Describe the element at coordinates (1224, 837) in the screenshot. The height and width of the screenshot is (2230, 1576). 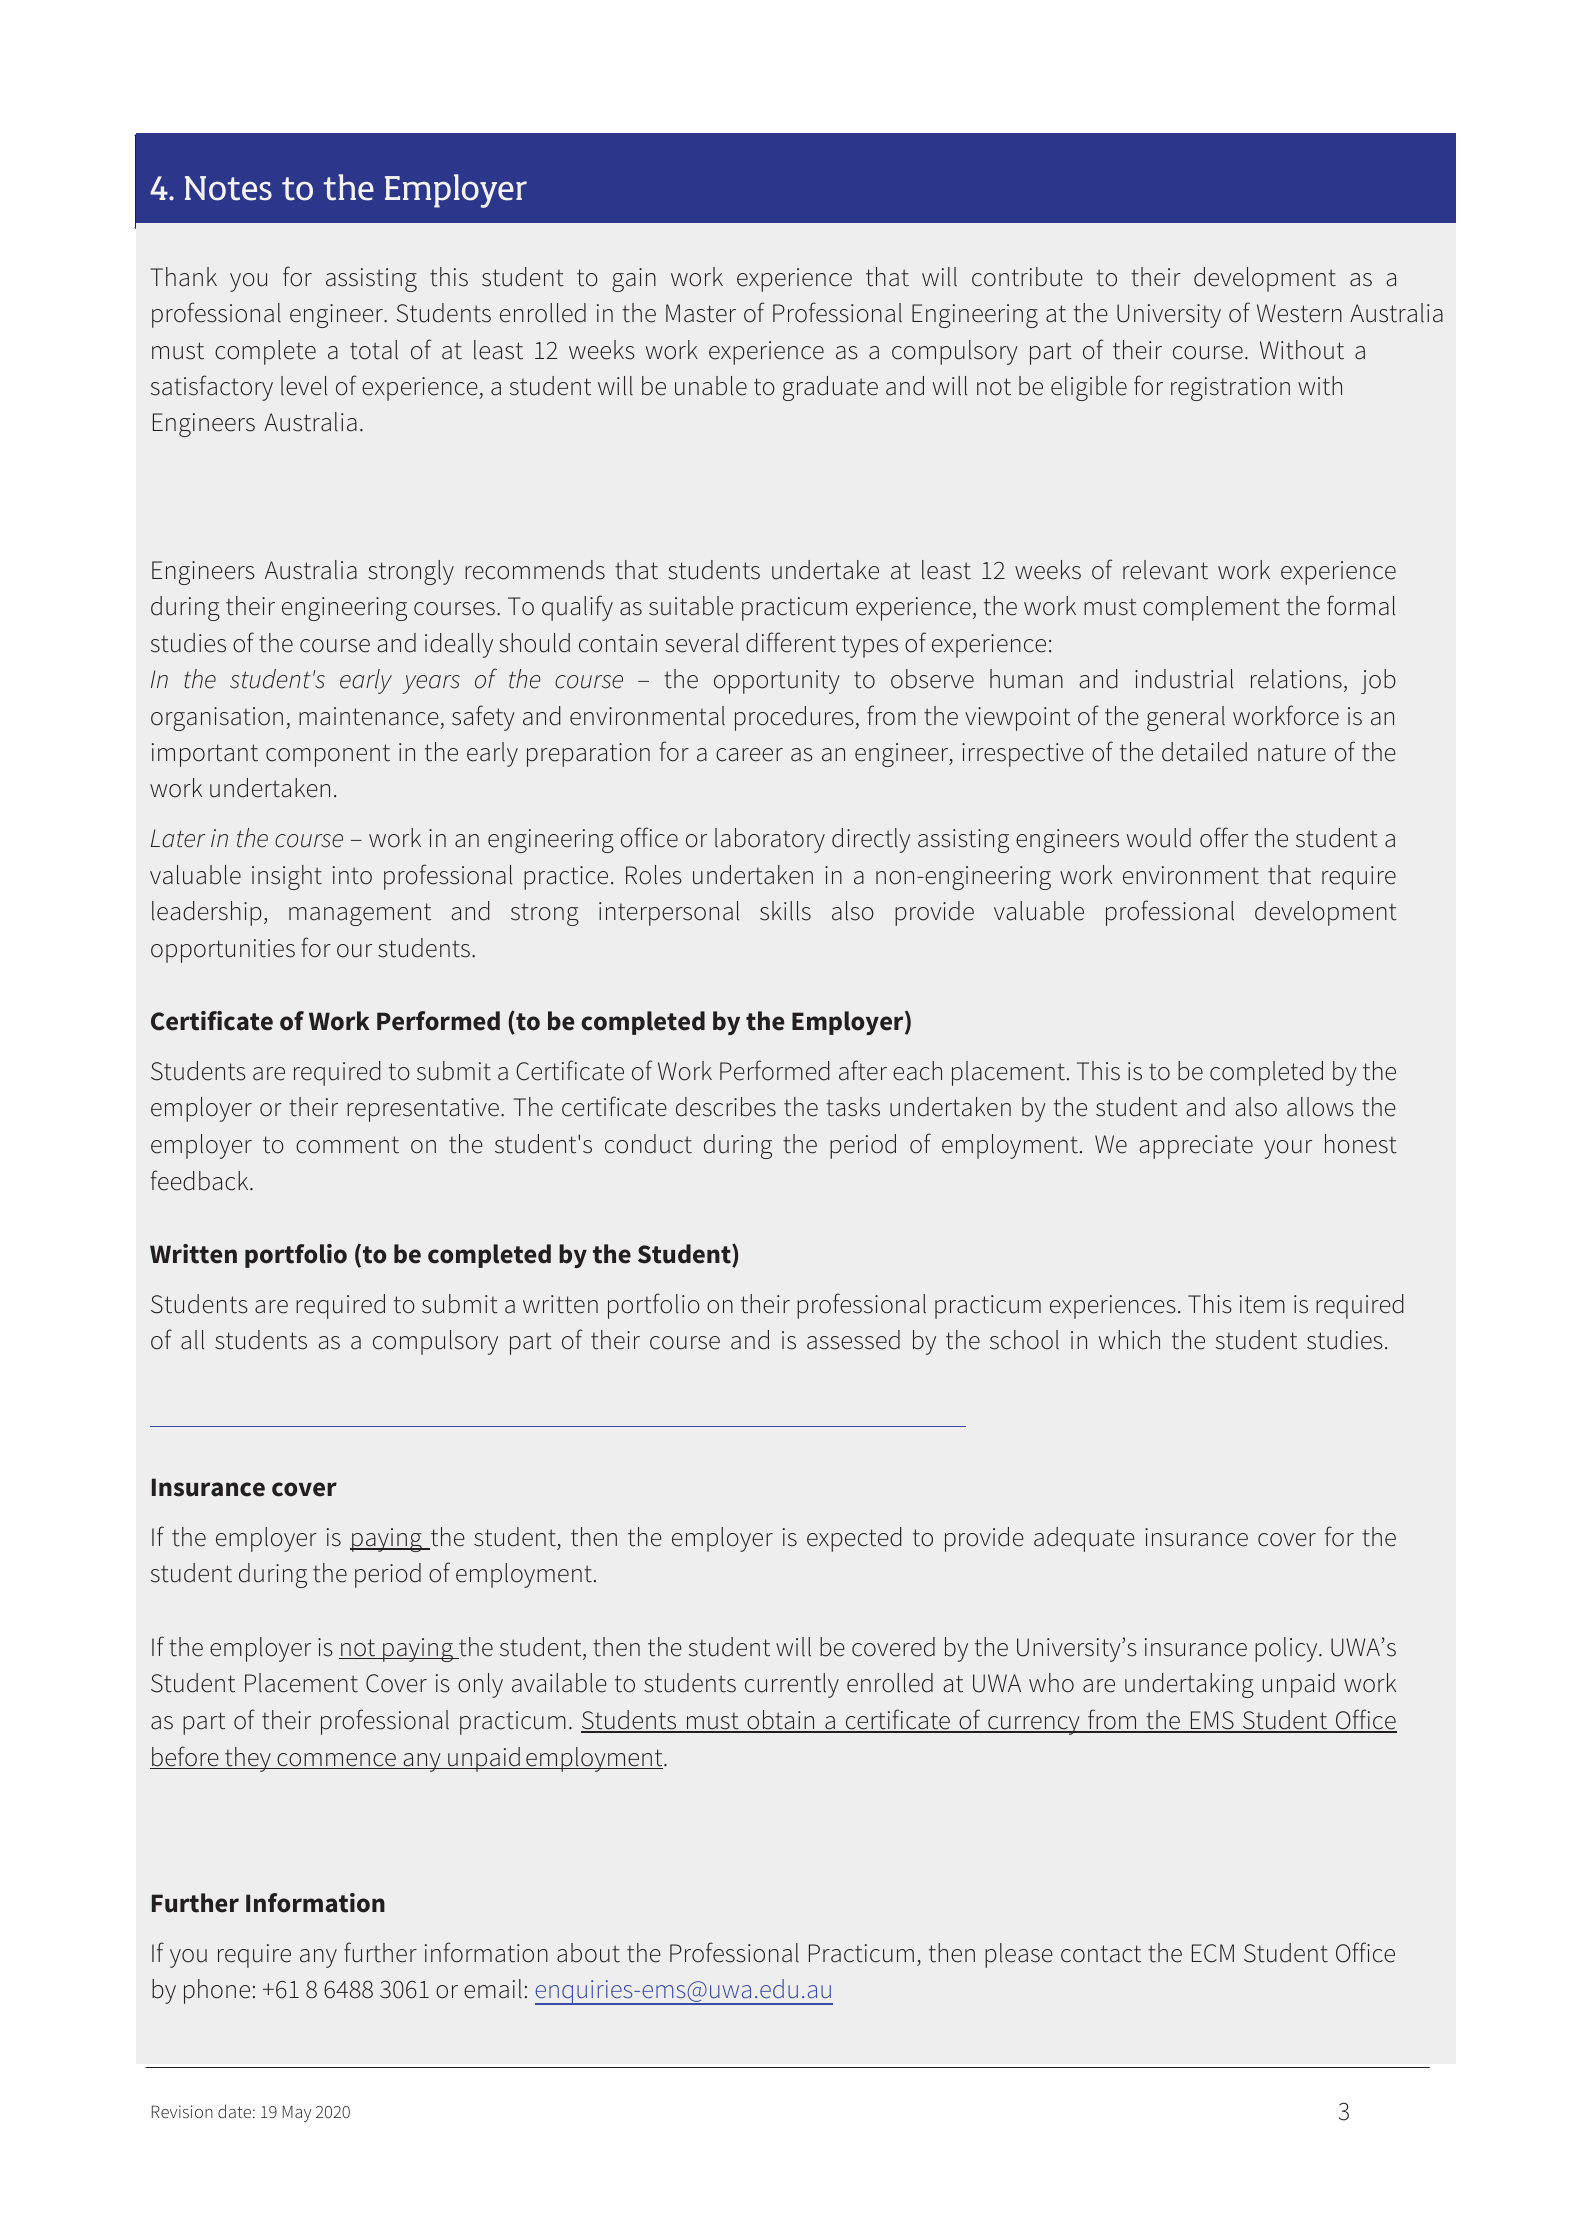
I see `offer` at that location.
